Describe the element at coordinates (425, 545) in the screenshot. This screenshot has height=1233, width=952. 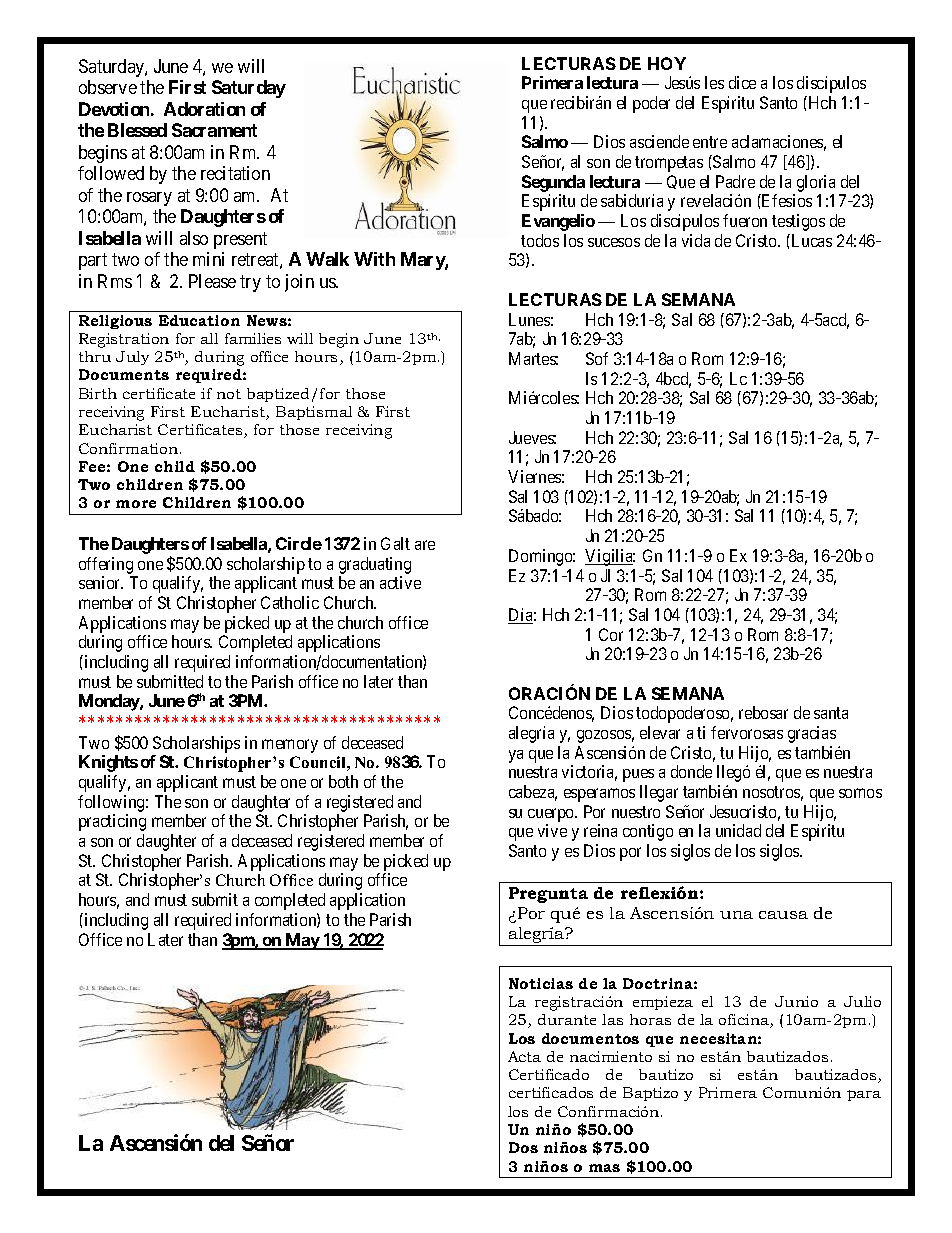
I see `are` at that location.
